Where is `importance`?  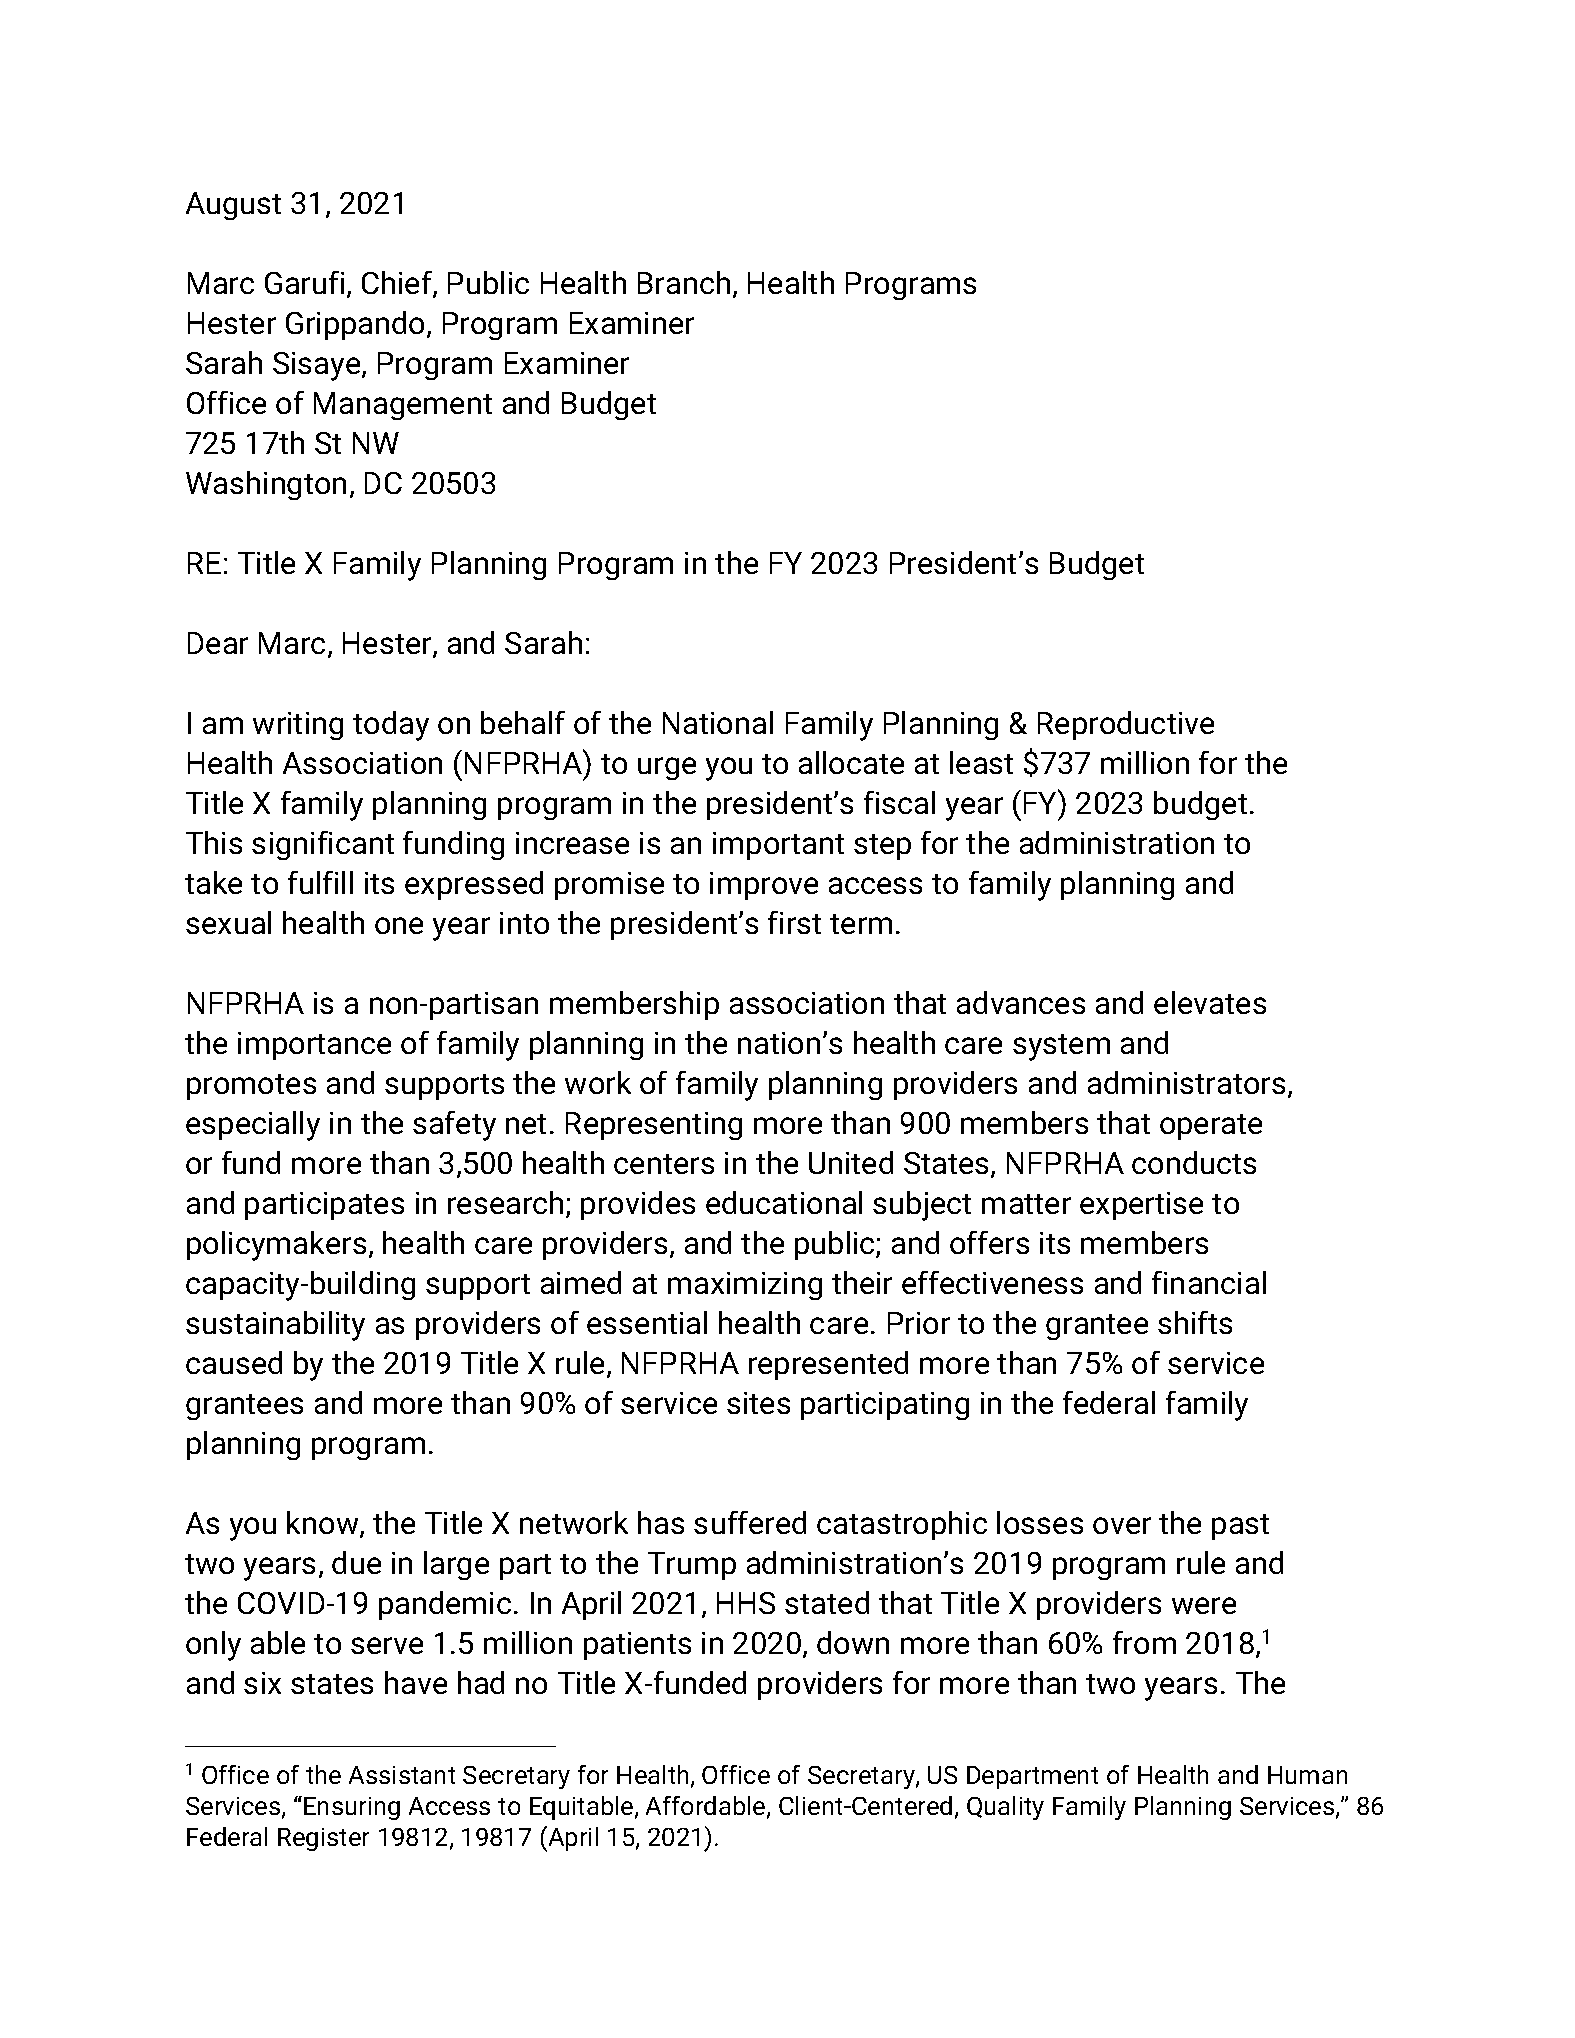 importance is located at coordinates (314, 1046).
